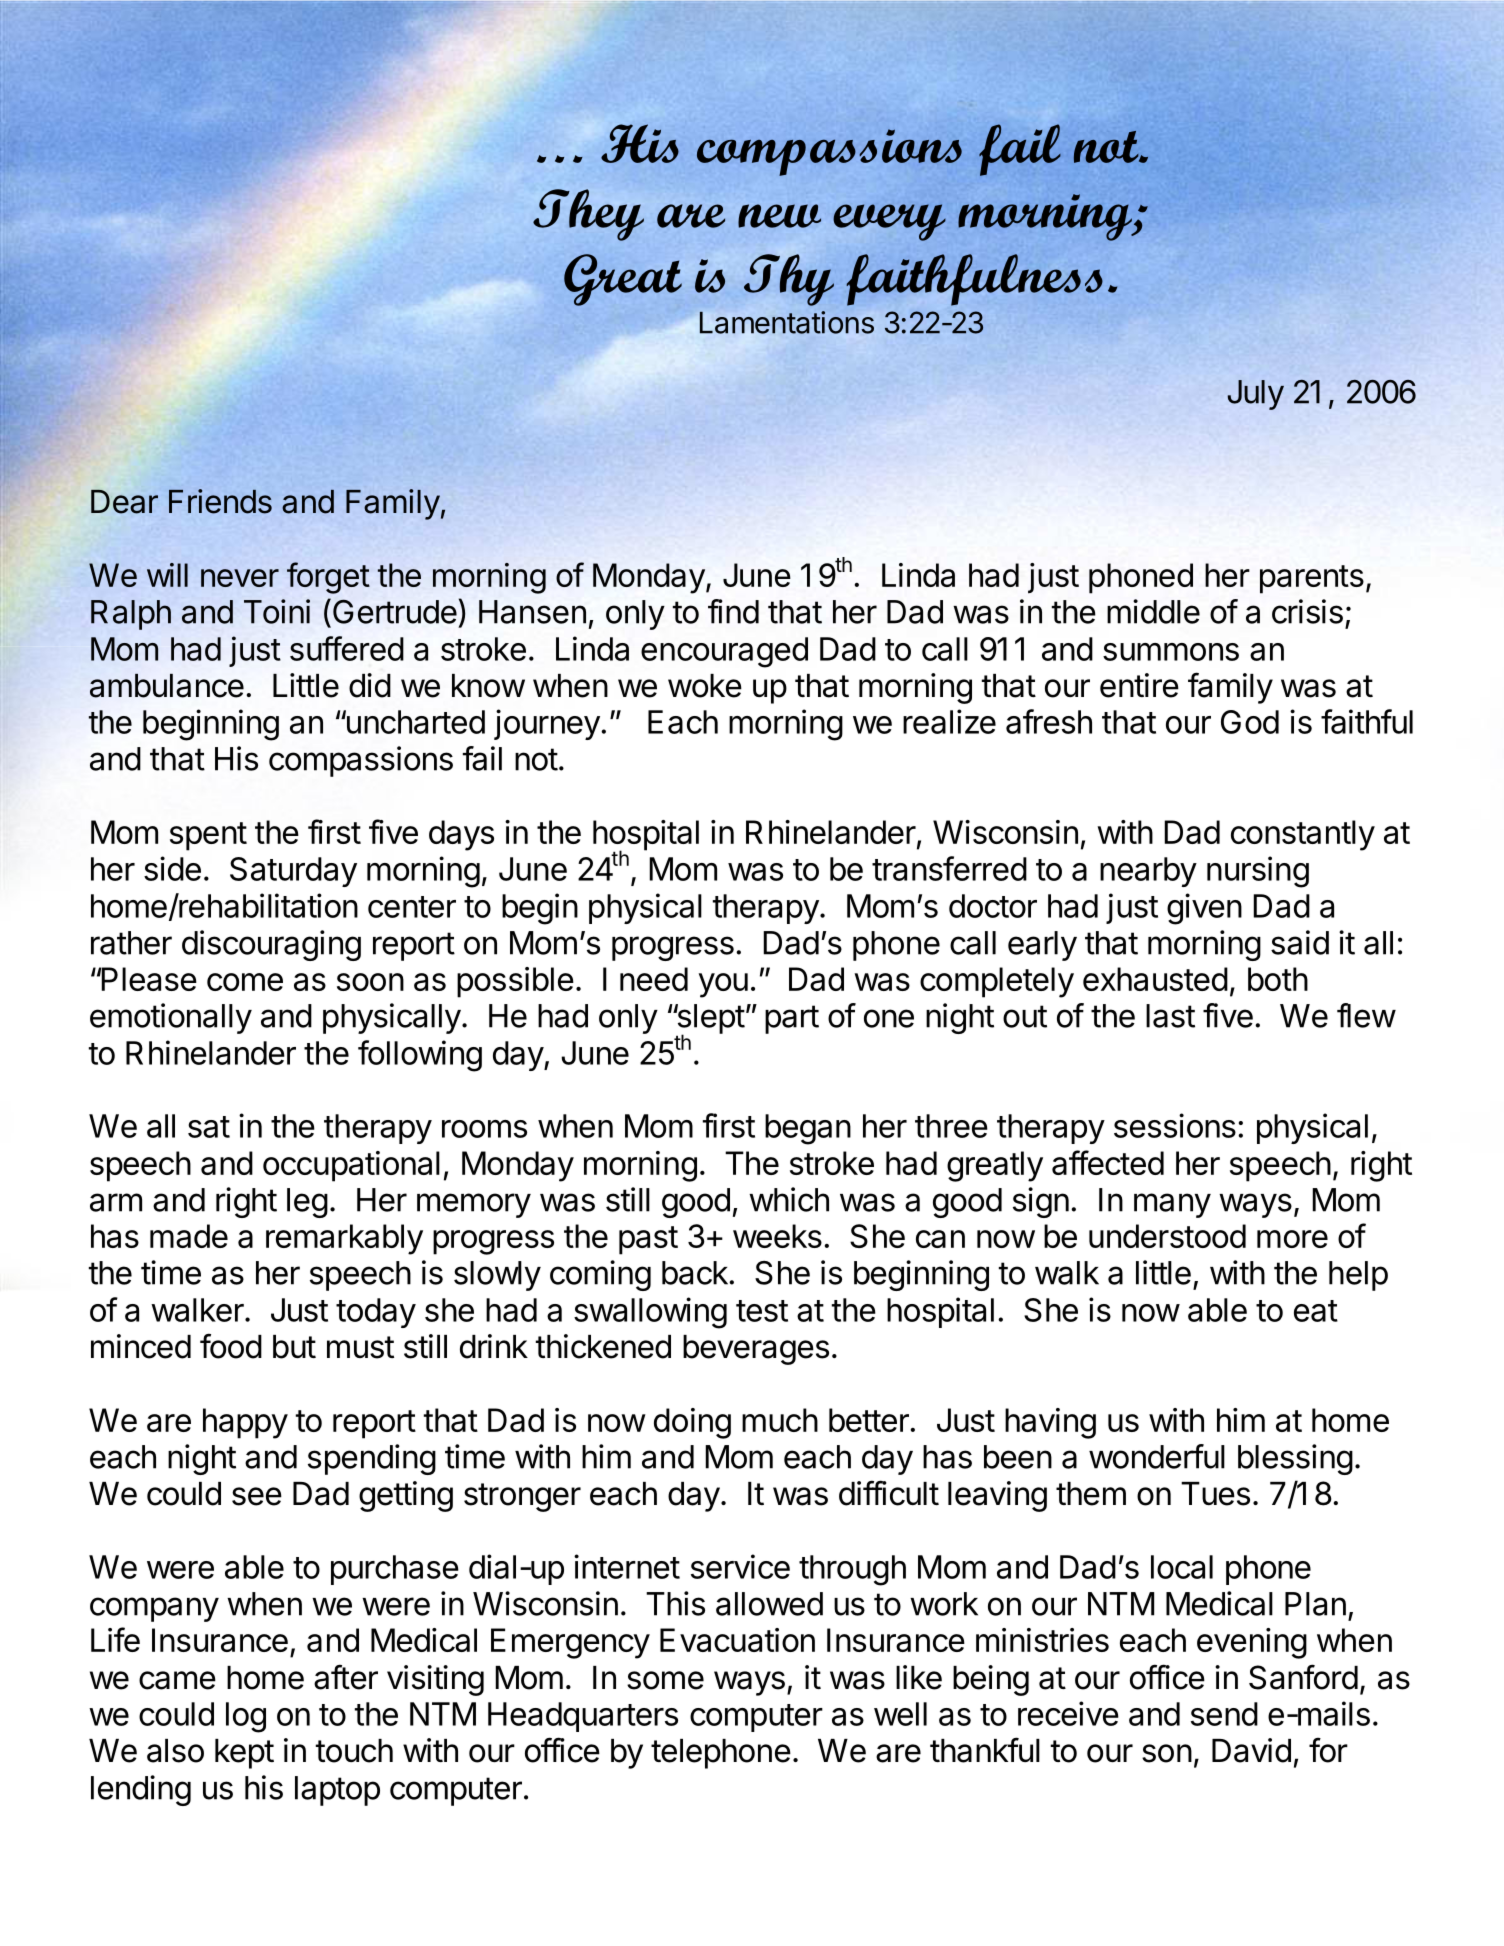  I want to click on some, so click(665, 1680).
